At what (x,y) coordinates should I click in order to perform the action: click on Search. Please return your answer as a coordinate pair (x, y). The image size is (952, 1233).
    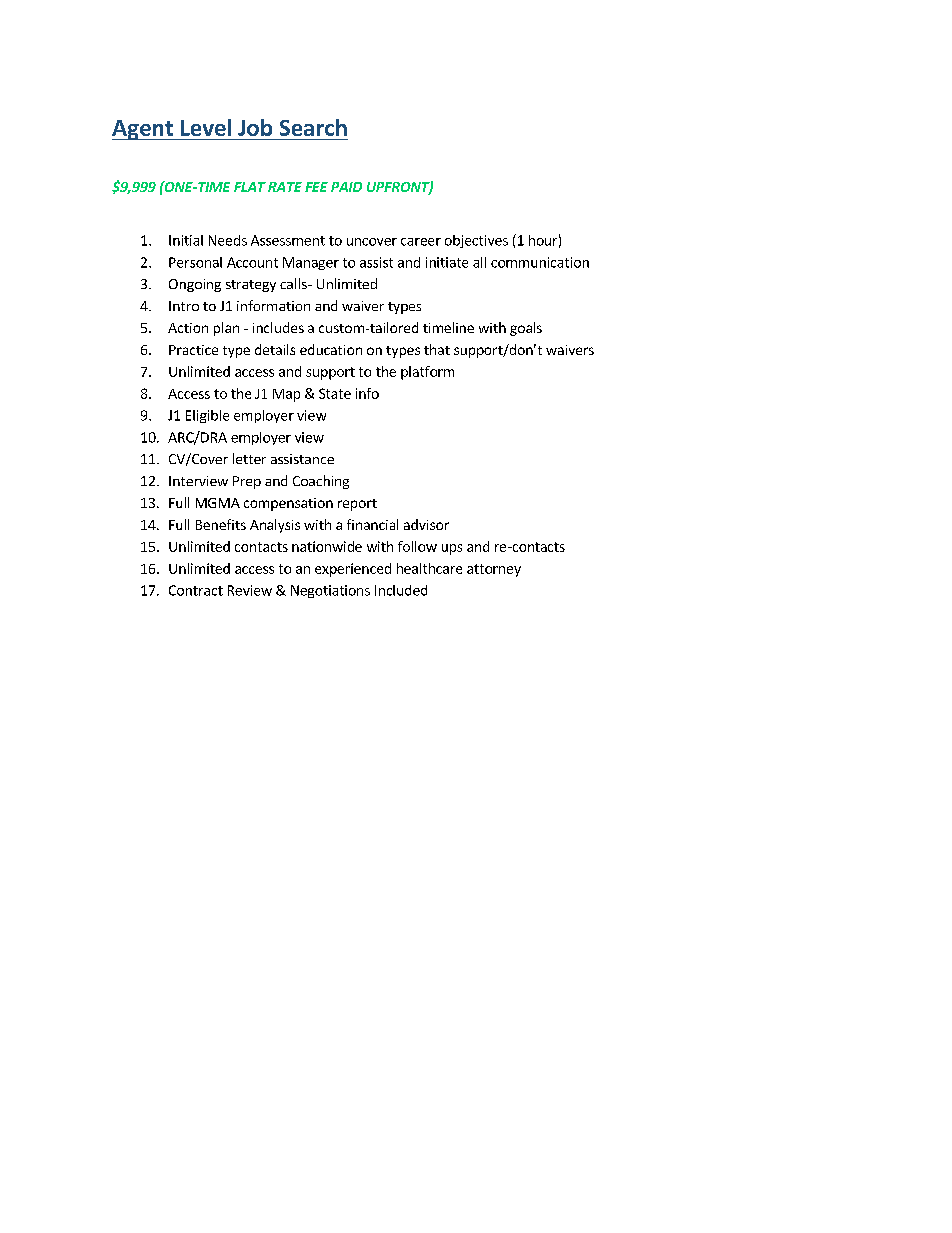
    Looking at the image, I should click on (313, 127).
